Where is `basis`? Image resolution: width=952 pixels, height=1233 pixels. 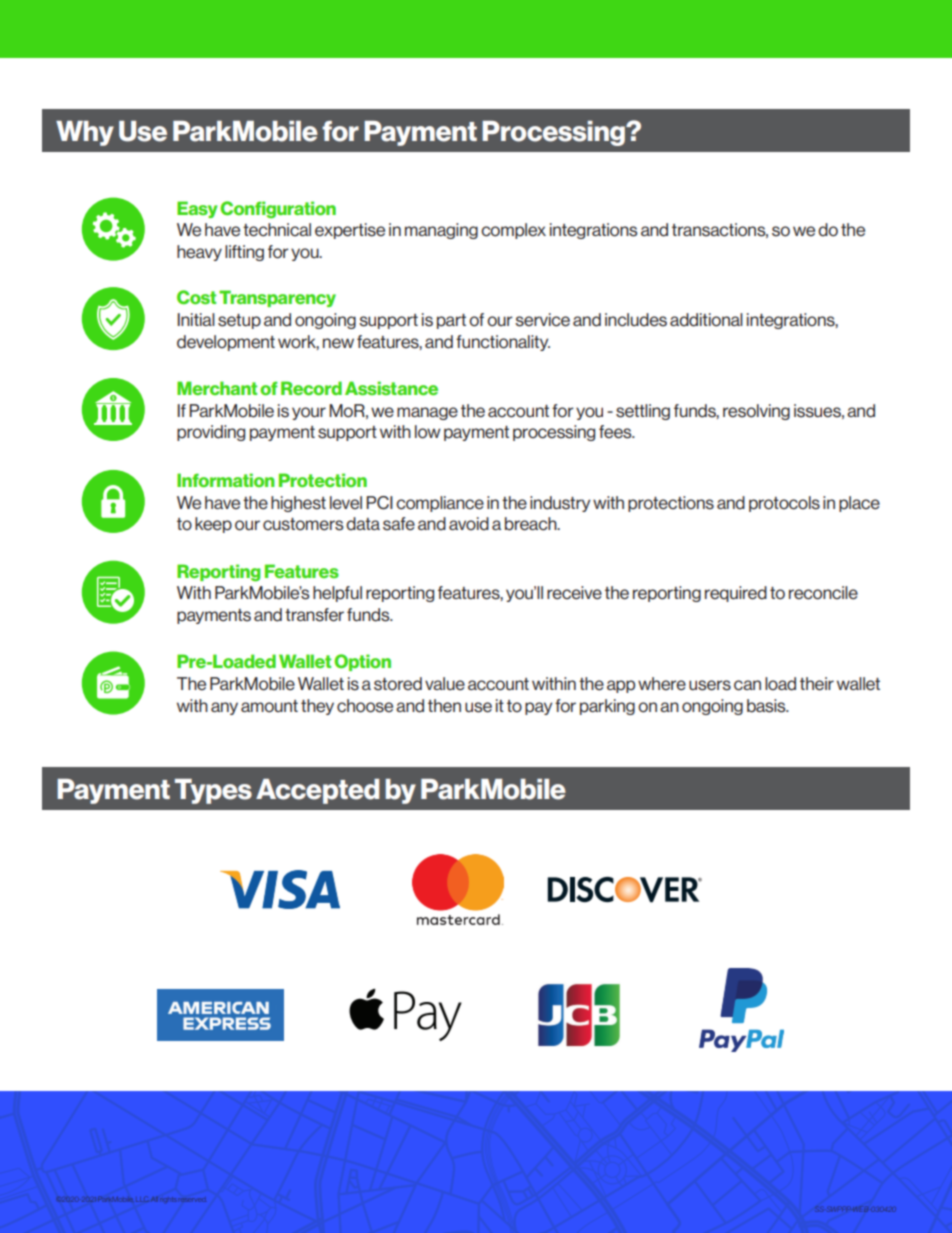 basis is located at coordinates (767, 706).
